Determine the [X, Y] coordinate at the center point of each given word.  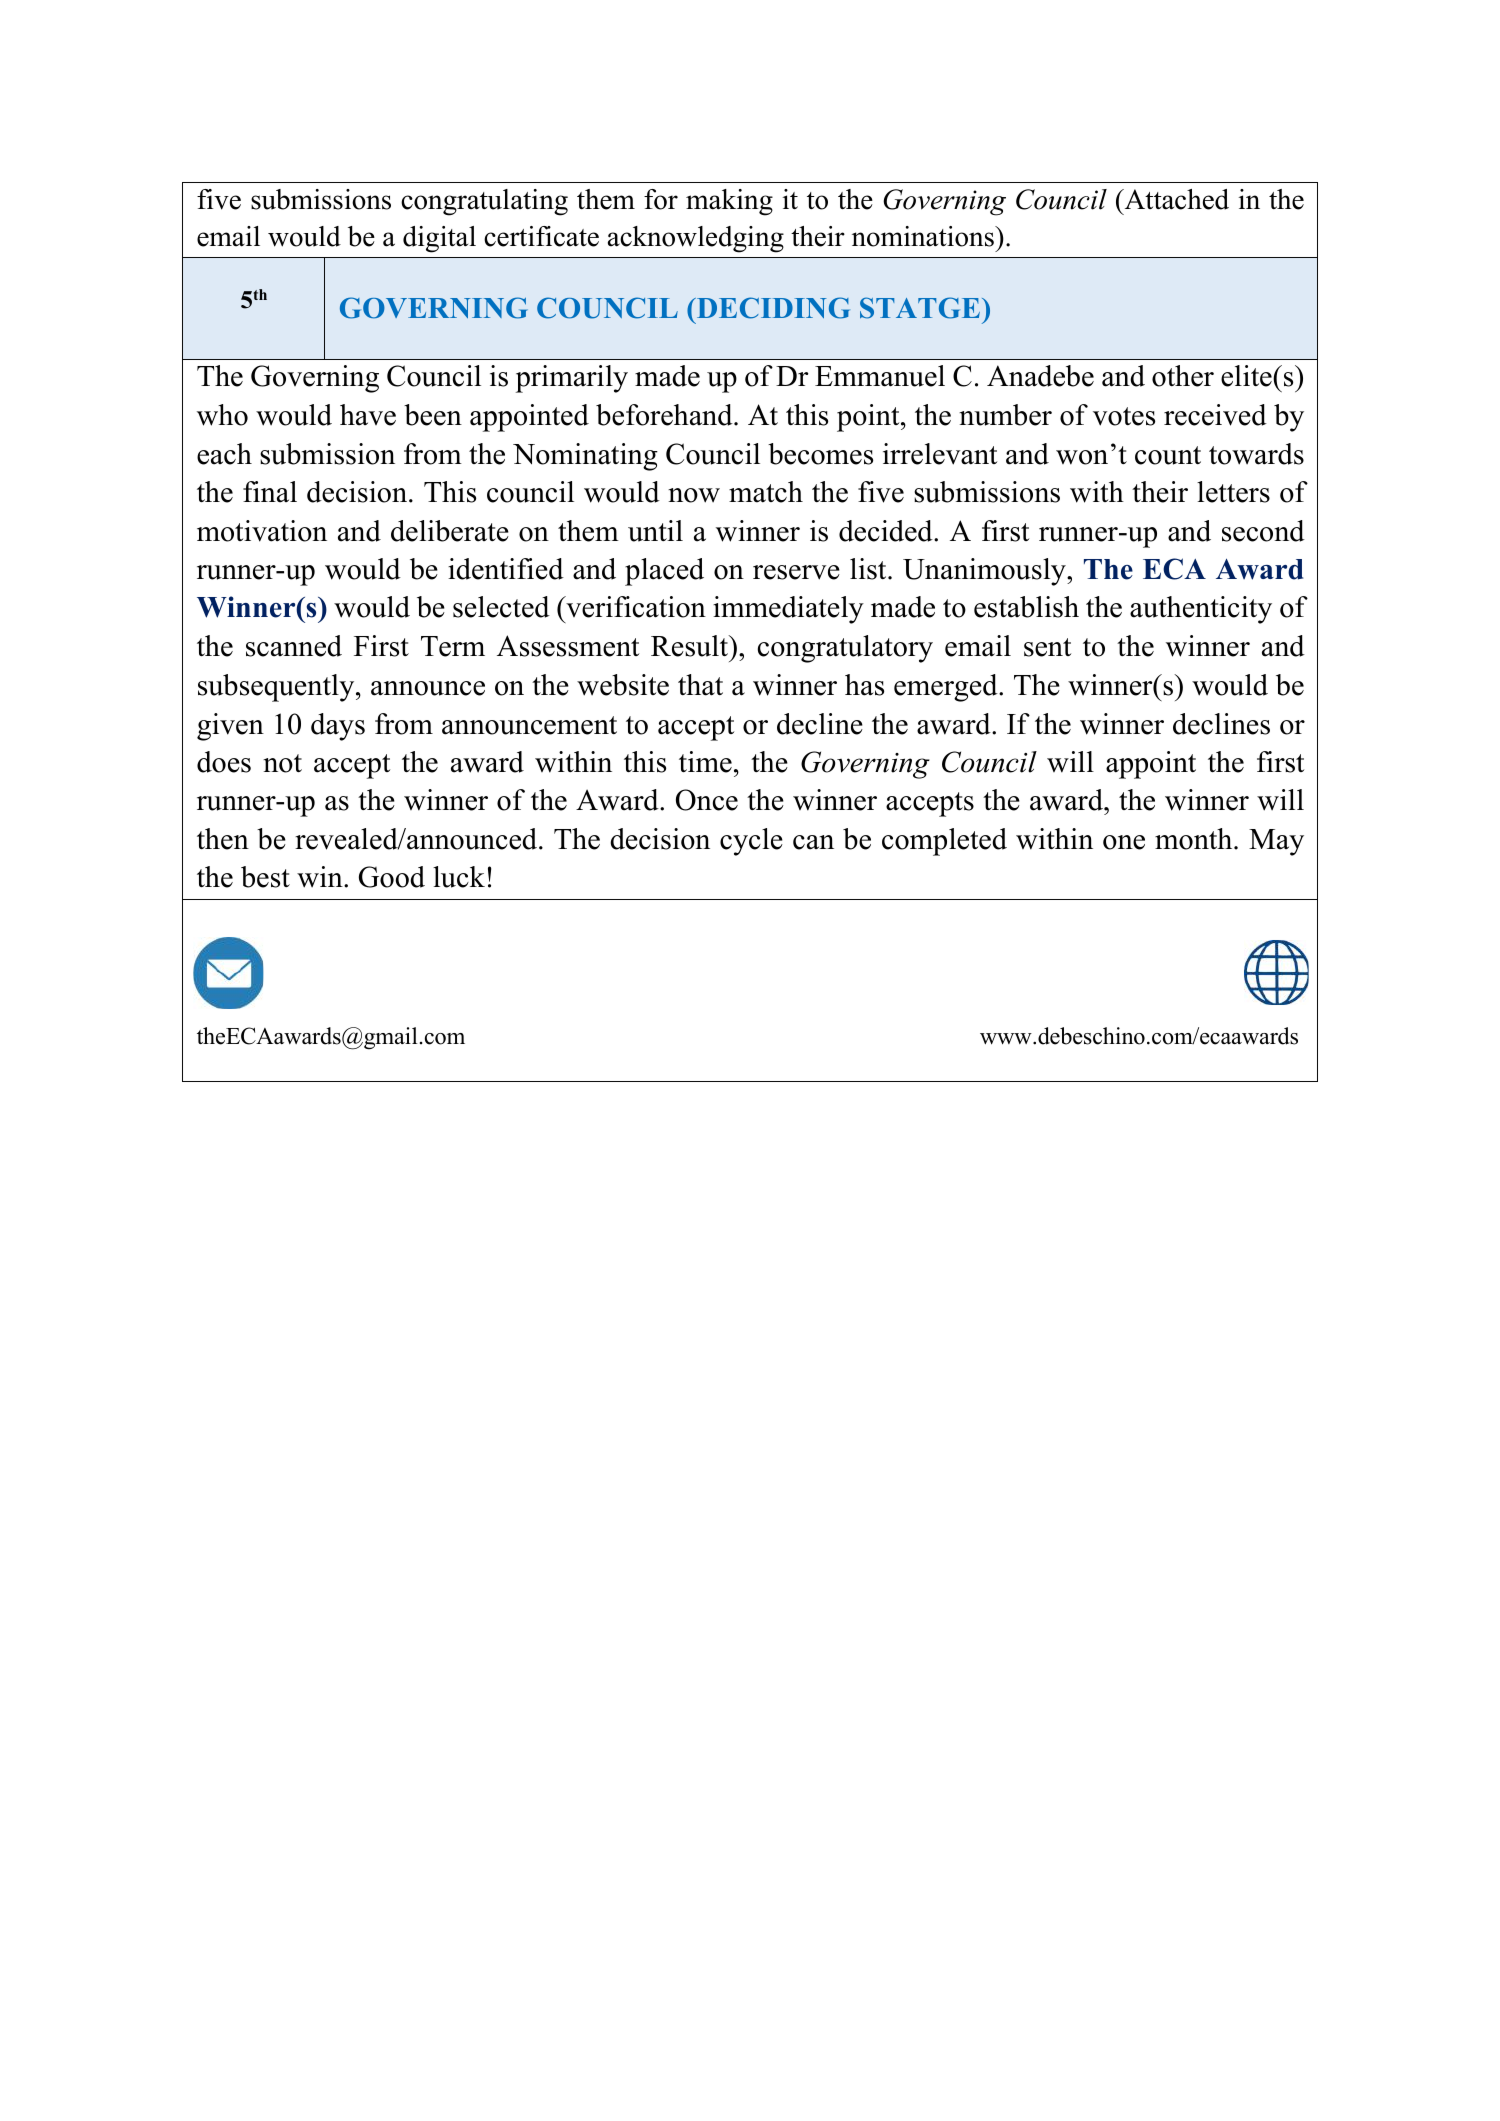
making [729, 202]
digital [439, 239]
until [655, 531]
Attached [1175, 199]
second [1263, 531]
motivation [262, 531]
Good [392, 877]
